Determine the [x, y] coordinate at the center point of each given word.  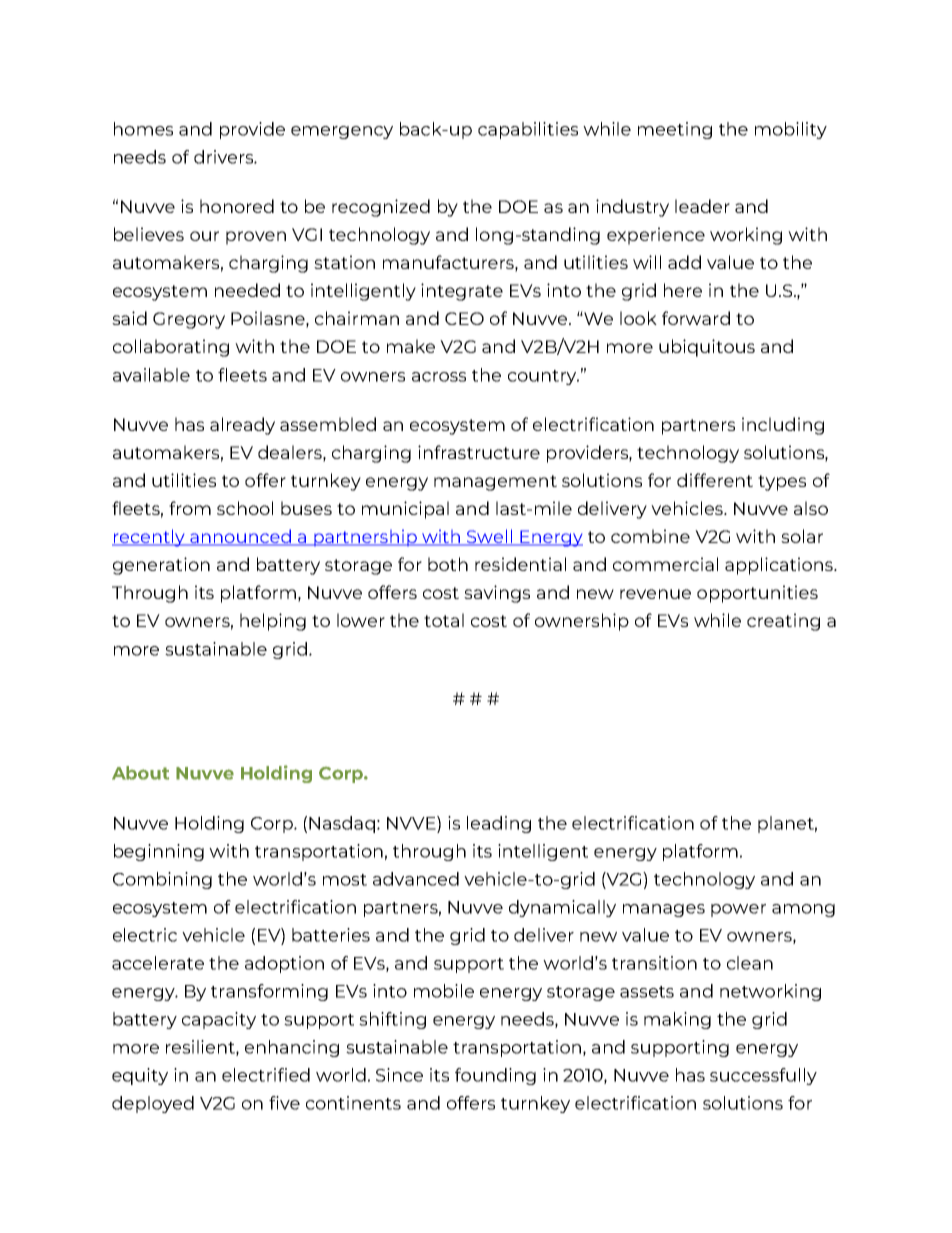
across [439, 377]
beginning [159, 852]
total [444, 620]
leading [499, 824]
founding [495, 1076]
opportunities [757, 594]
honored [237, 206]
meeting [675, 130]
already [242, 426]
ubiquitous [707, 348]
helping [273, 622]
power [738, 910]
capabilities [528, 130]
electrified [266, 1075]
